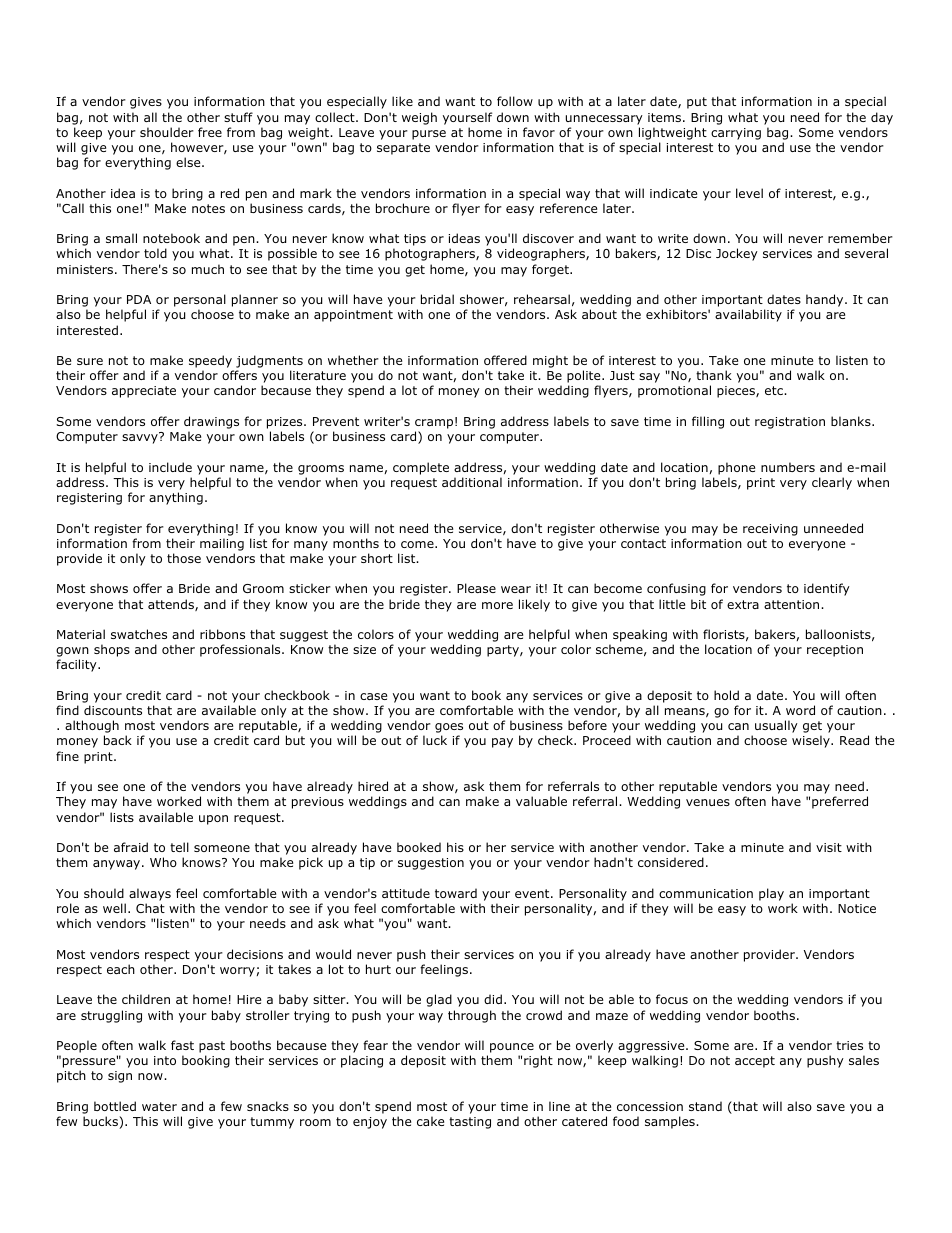 The width and height of the screenshot is (952, 1233). I want to click on toward, so click(456, 893).
